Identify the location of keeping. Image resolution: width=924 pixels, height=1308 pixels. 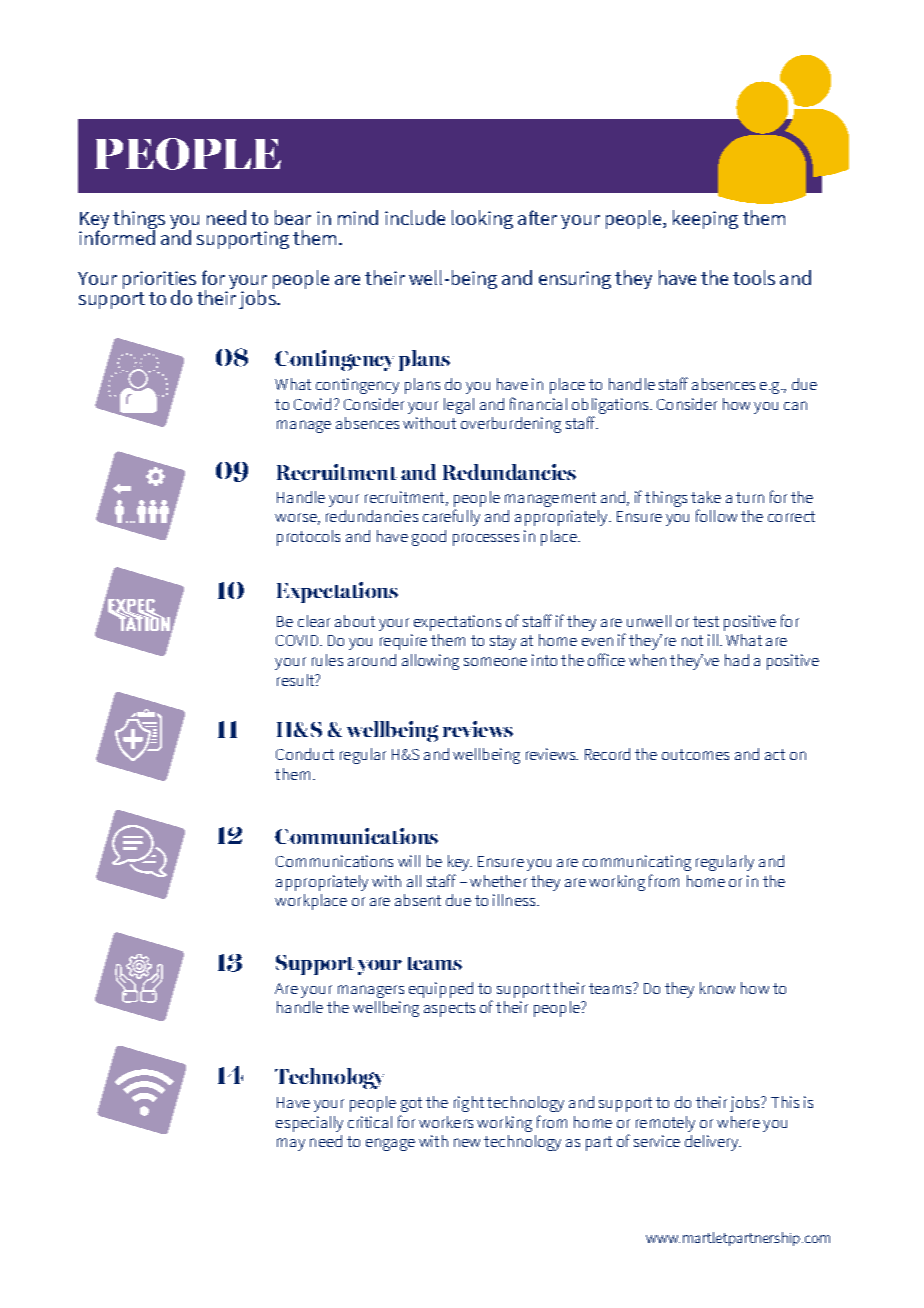
(705, 219).
